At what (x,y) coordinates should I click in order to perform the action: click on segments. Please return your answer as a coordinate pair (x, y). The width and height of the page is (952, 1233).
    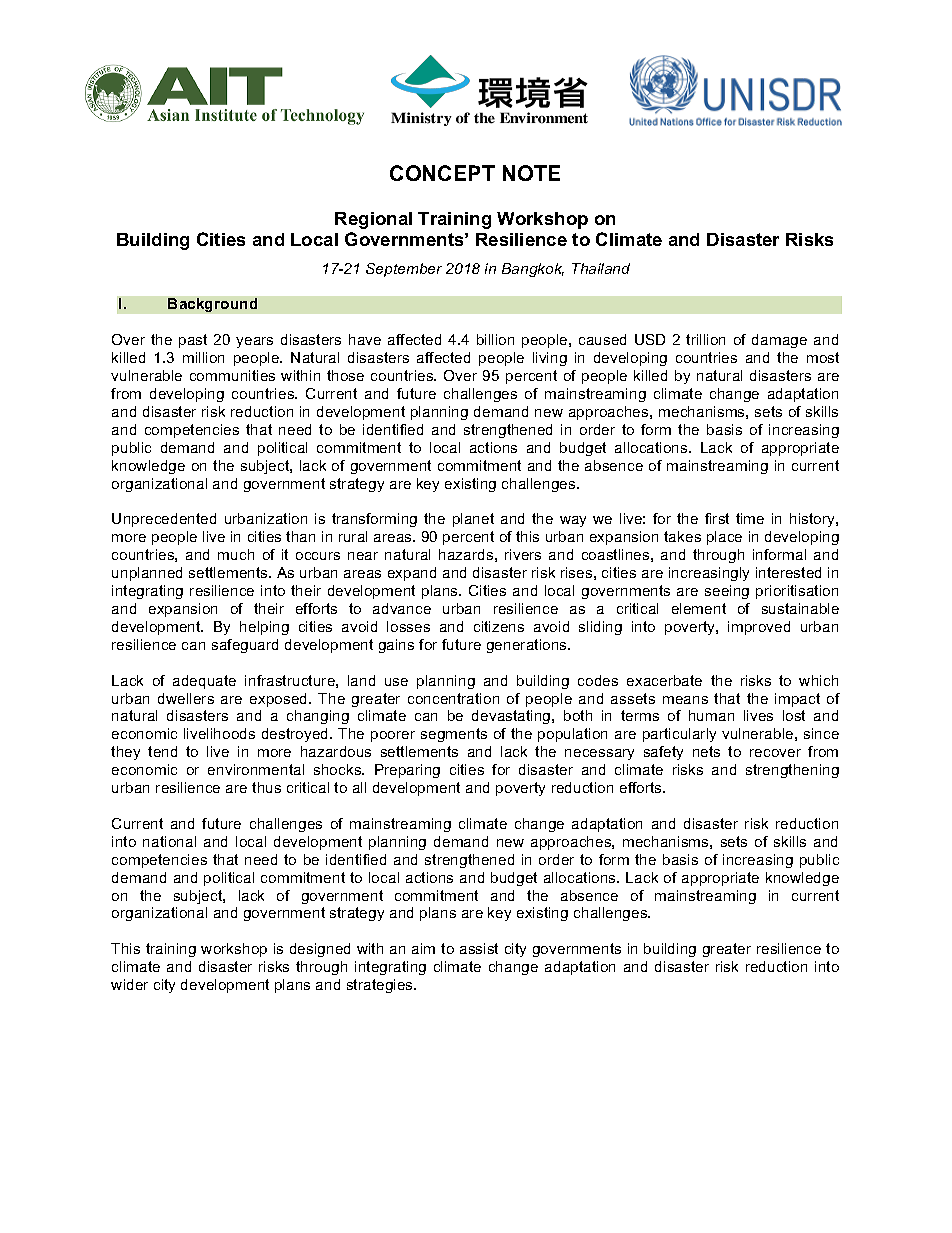
    Looking at the image, I should click on (454, 735).
